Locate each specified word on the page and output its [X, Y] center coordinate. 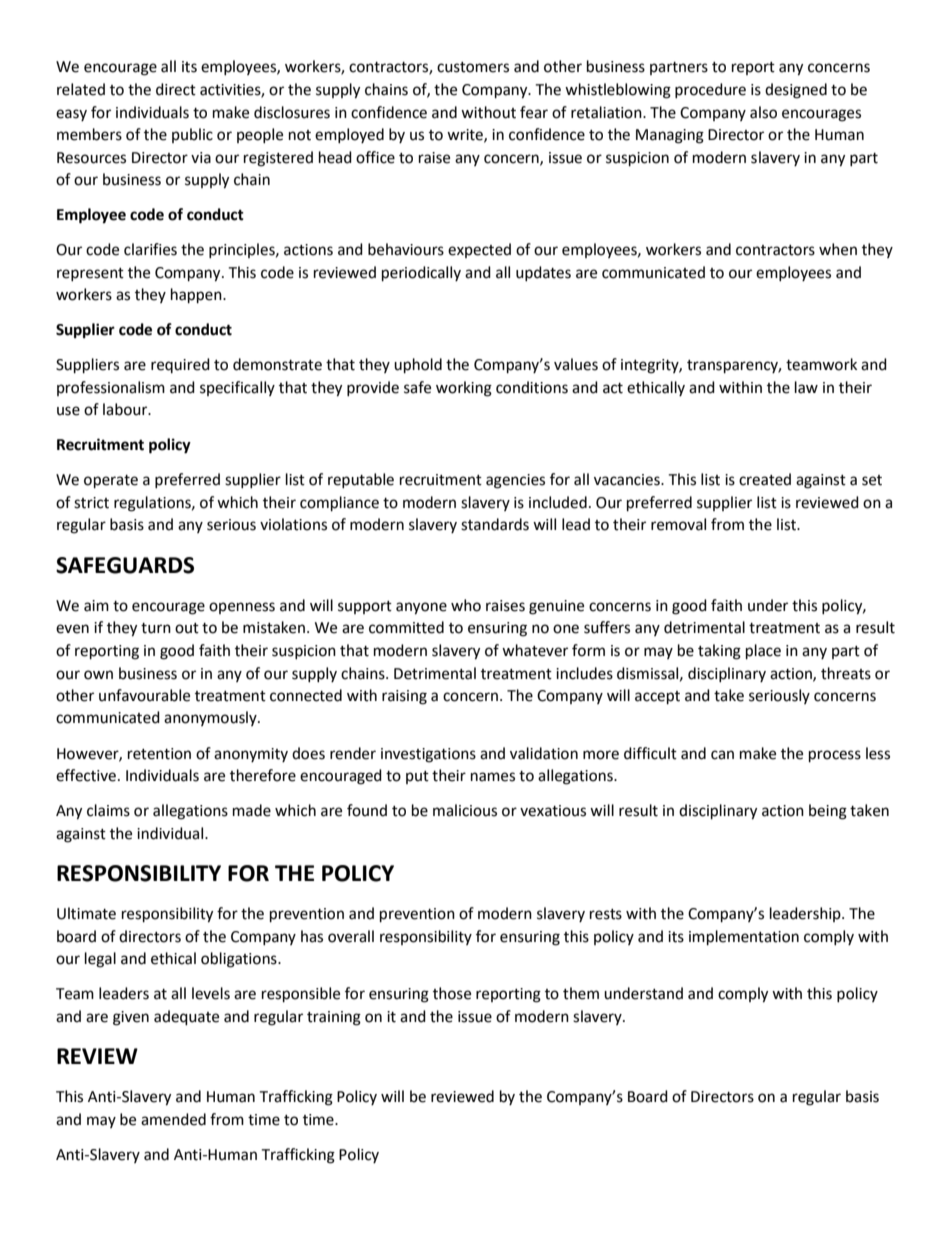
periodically [421, 274]
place [763, 652]
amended [173, 1119]
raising [404, 697]
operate [111, 482]
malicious [465, 810]
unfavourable [144, 695]
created [765, 479]
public [192, 135]
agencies [515, 481]
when [838, 249]
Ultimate [86, 913]
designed [796, 91]
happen [197, 296]
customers [473, 67]
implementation [744, 938]
